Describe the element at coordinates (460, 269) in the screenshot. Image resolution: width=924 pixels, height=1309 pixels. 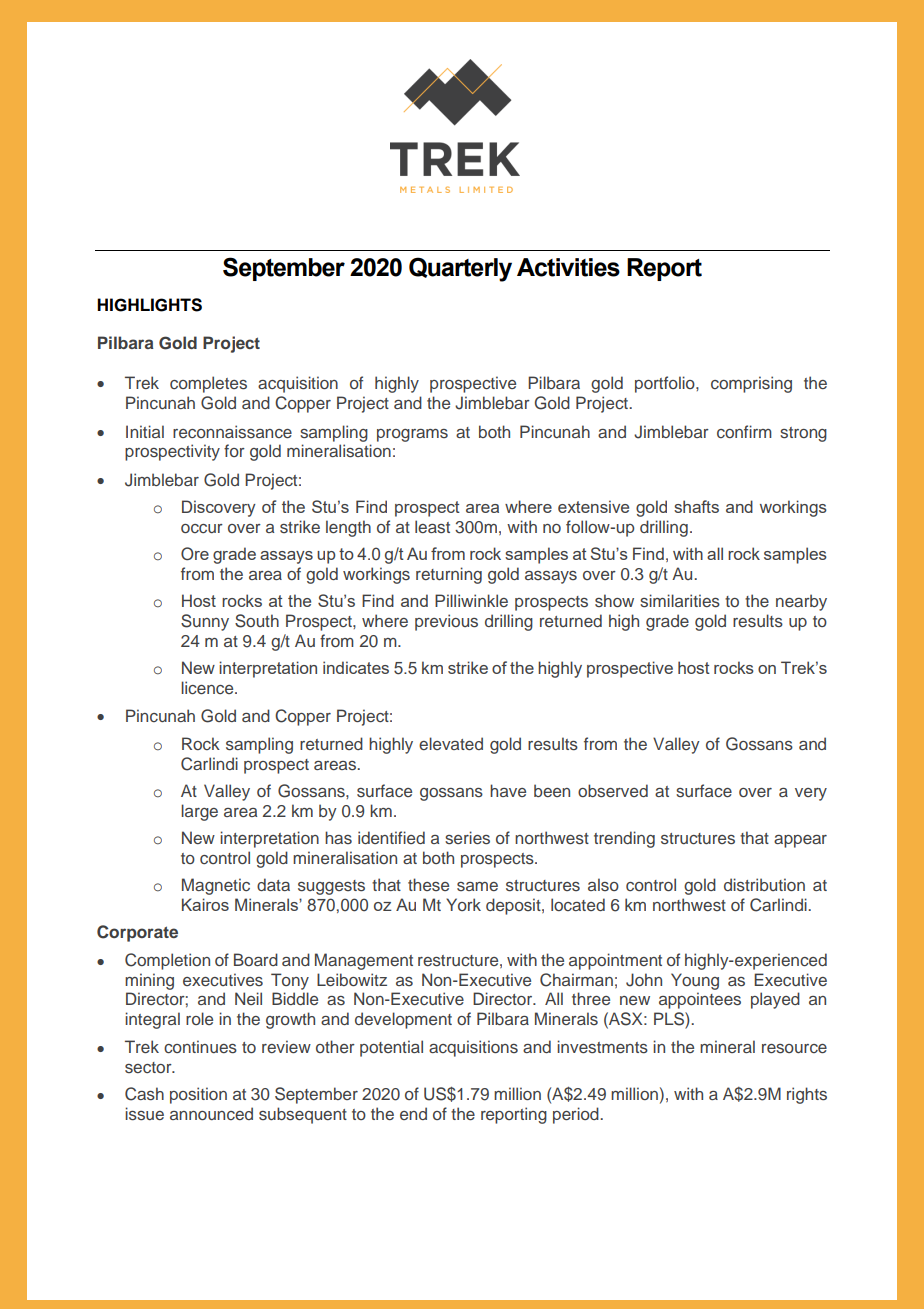
I see `Quarterly` at that location.
